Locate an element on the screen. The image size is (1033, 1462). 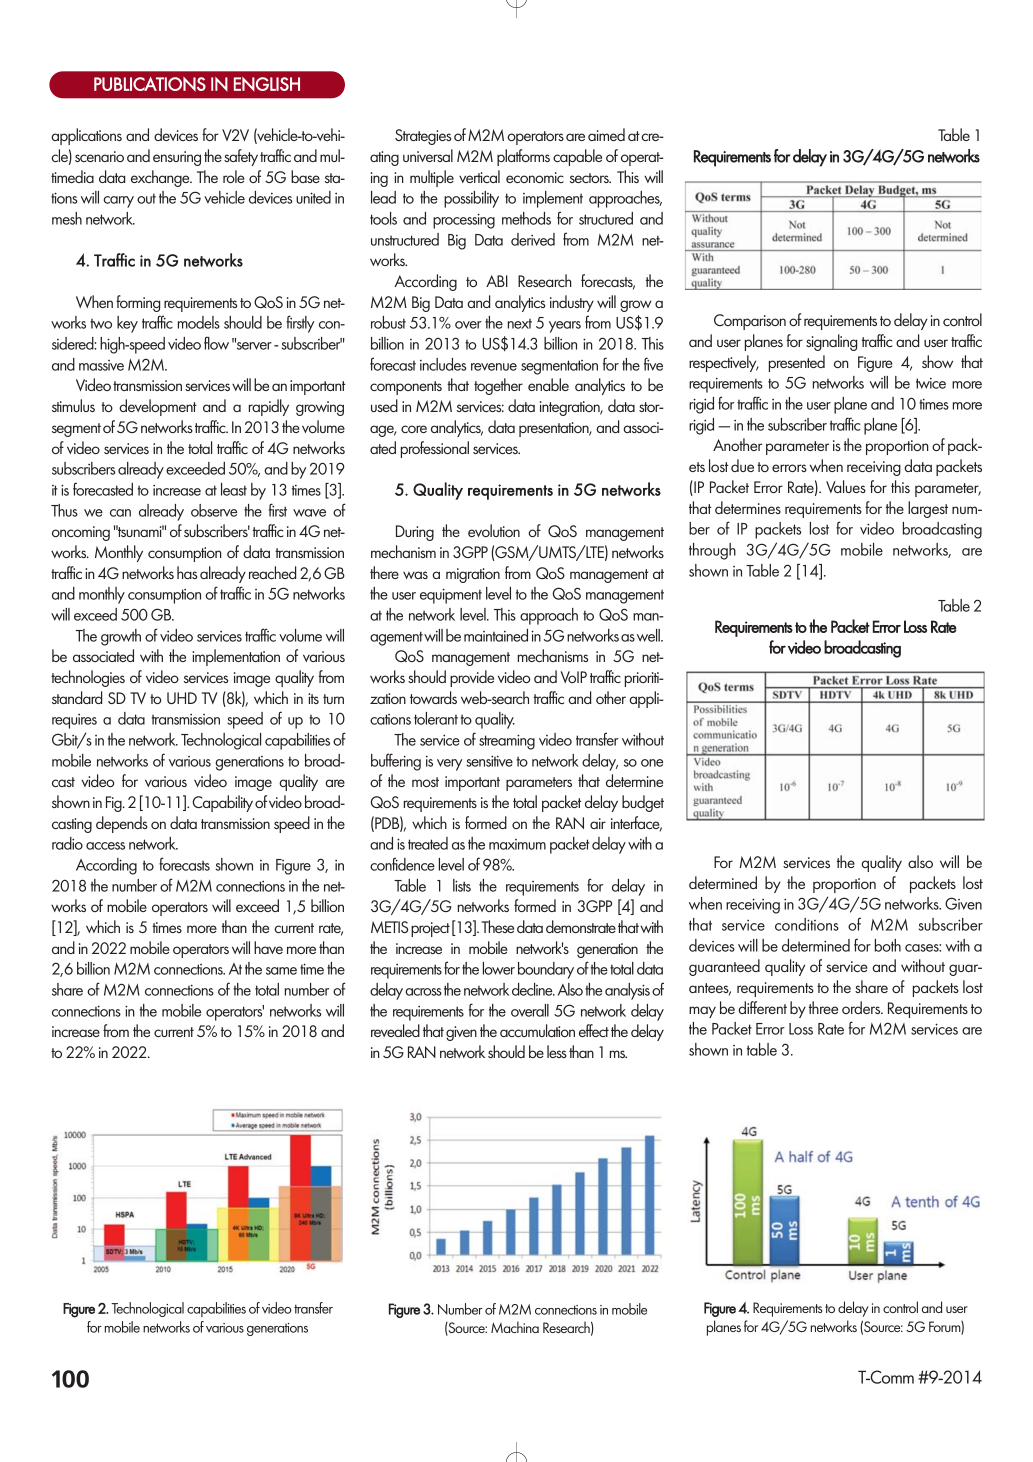
presented is located at coordinates (797, 363).
